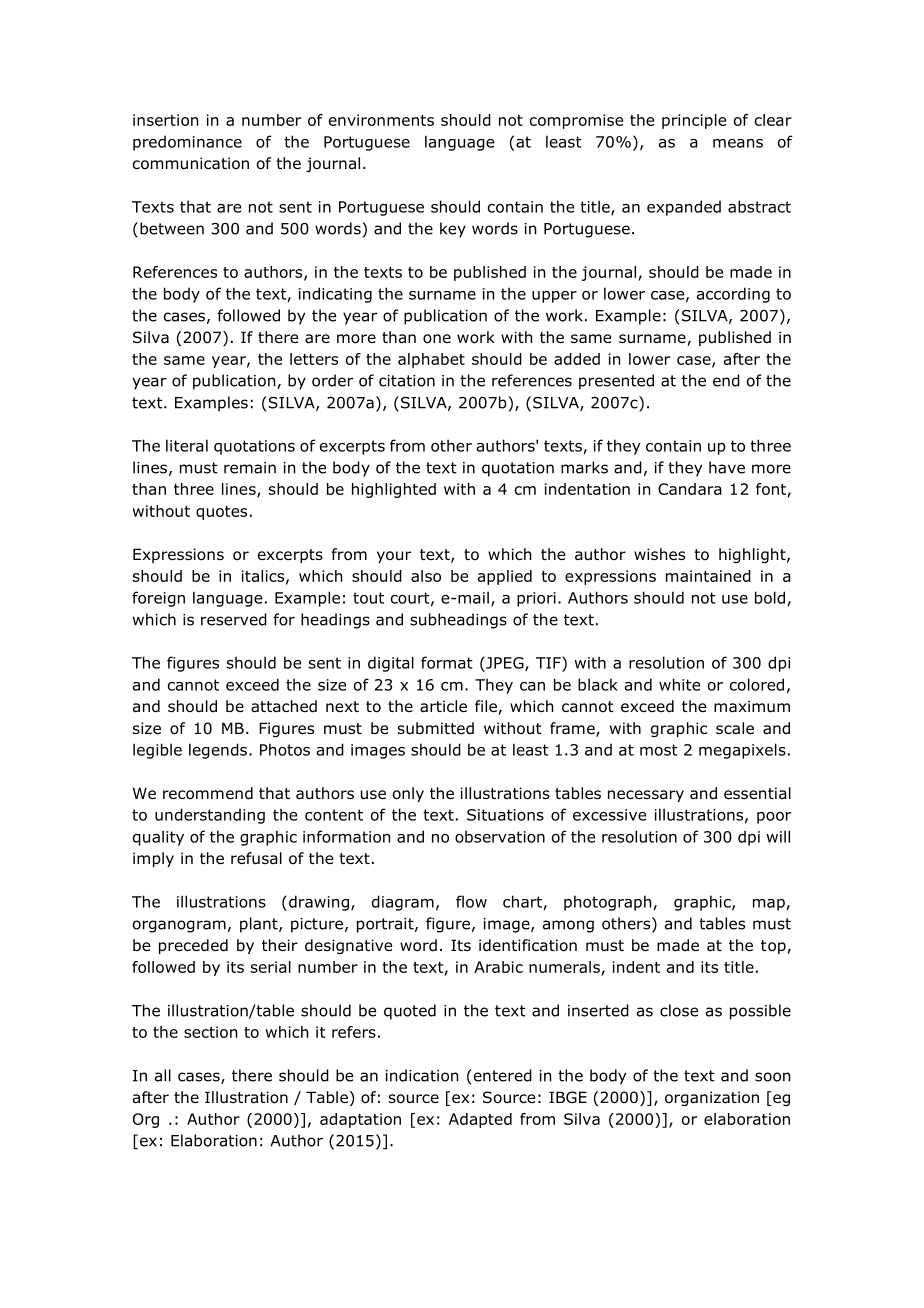  Describe the element at coordinates (191, 163) in the page. I see `communication` at that location.
